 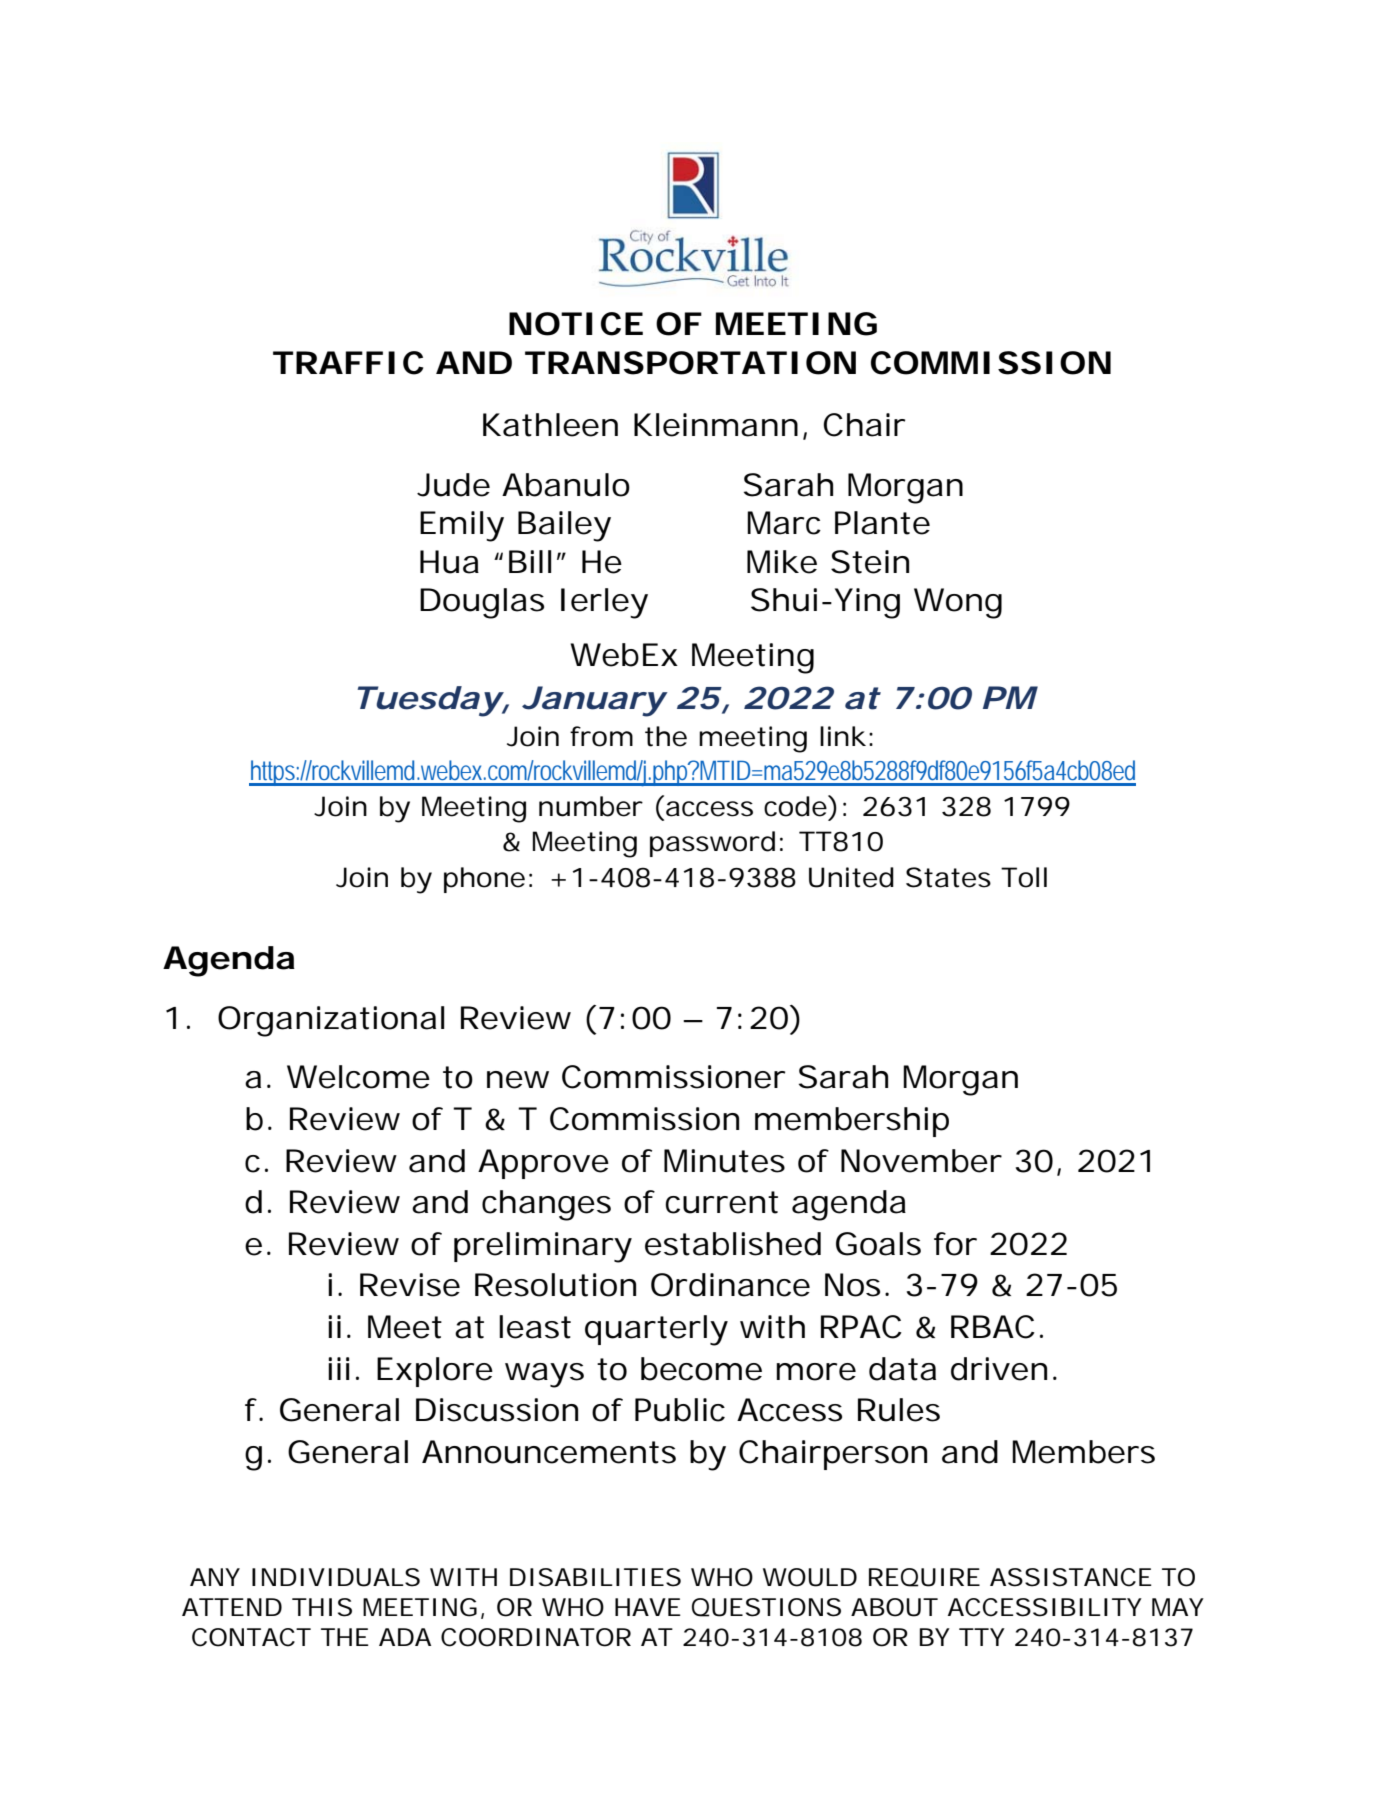 What do you see at coordinates (550, 425) in the document?
I see `Kathleen` at bounding box center [550, 425].
